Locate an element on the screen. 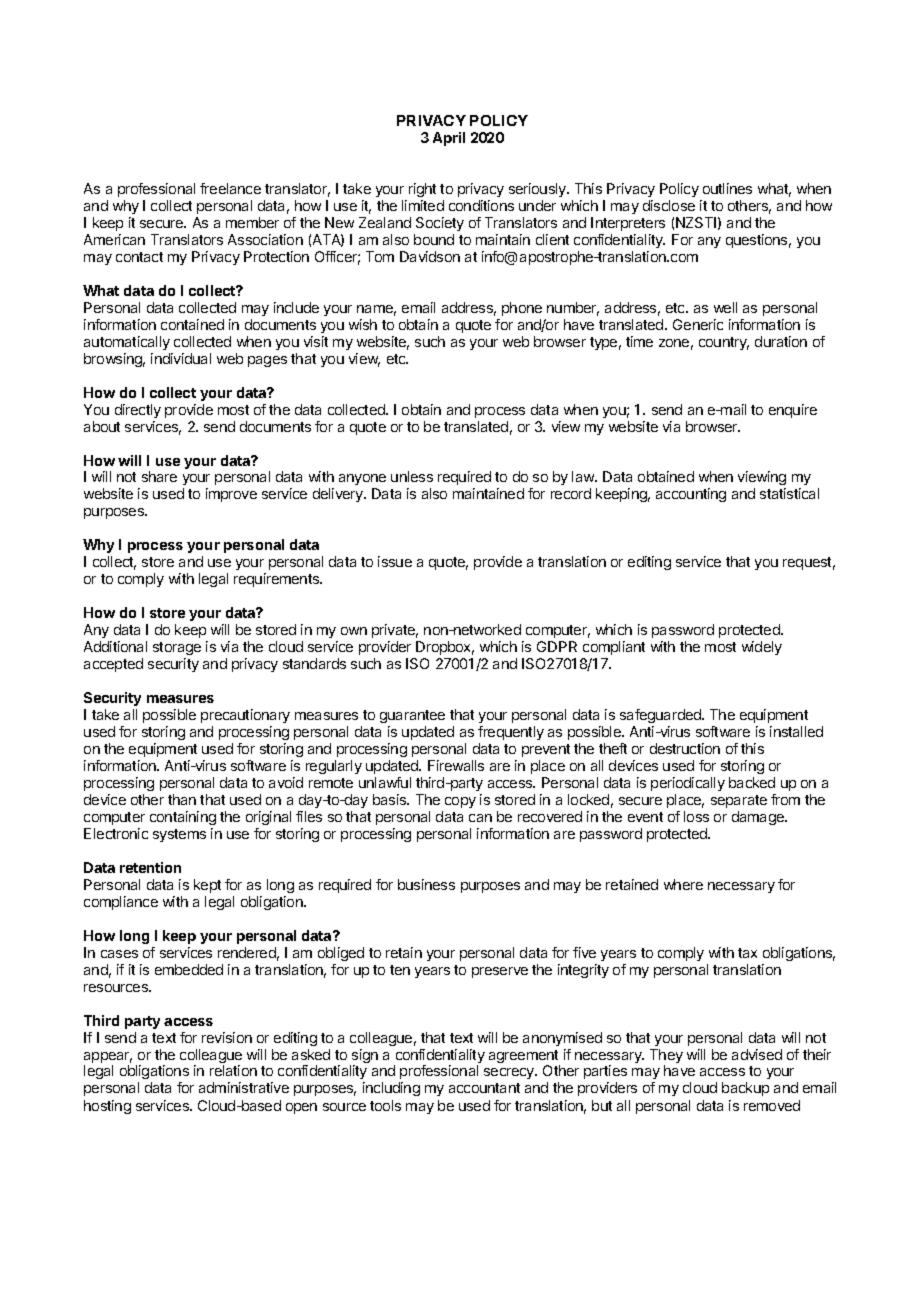 The width and height of the screenshot is (924, 1308). damage is located at coordinates (759, 818).
